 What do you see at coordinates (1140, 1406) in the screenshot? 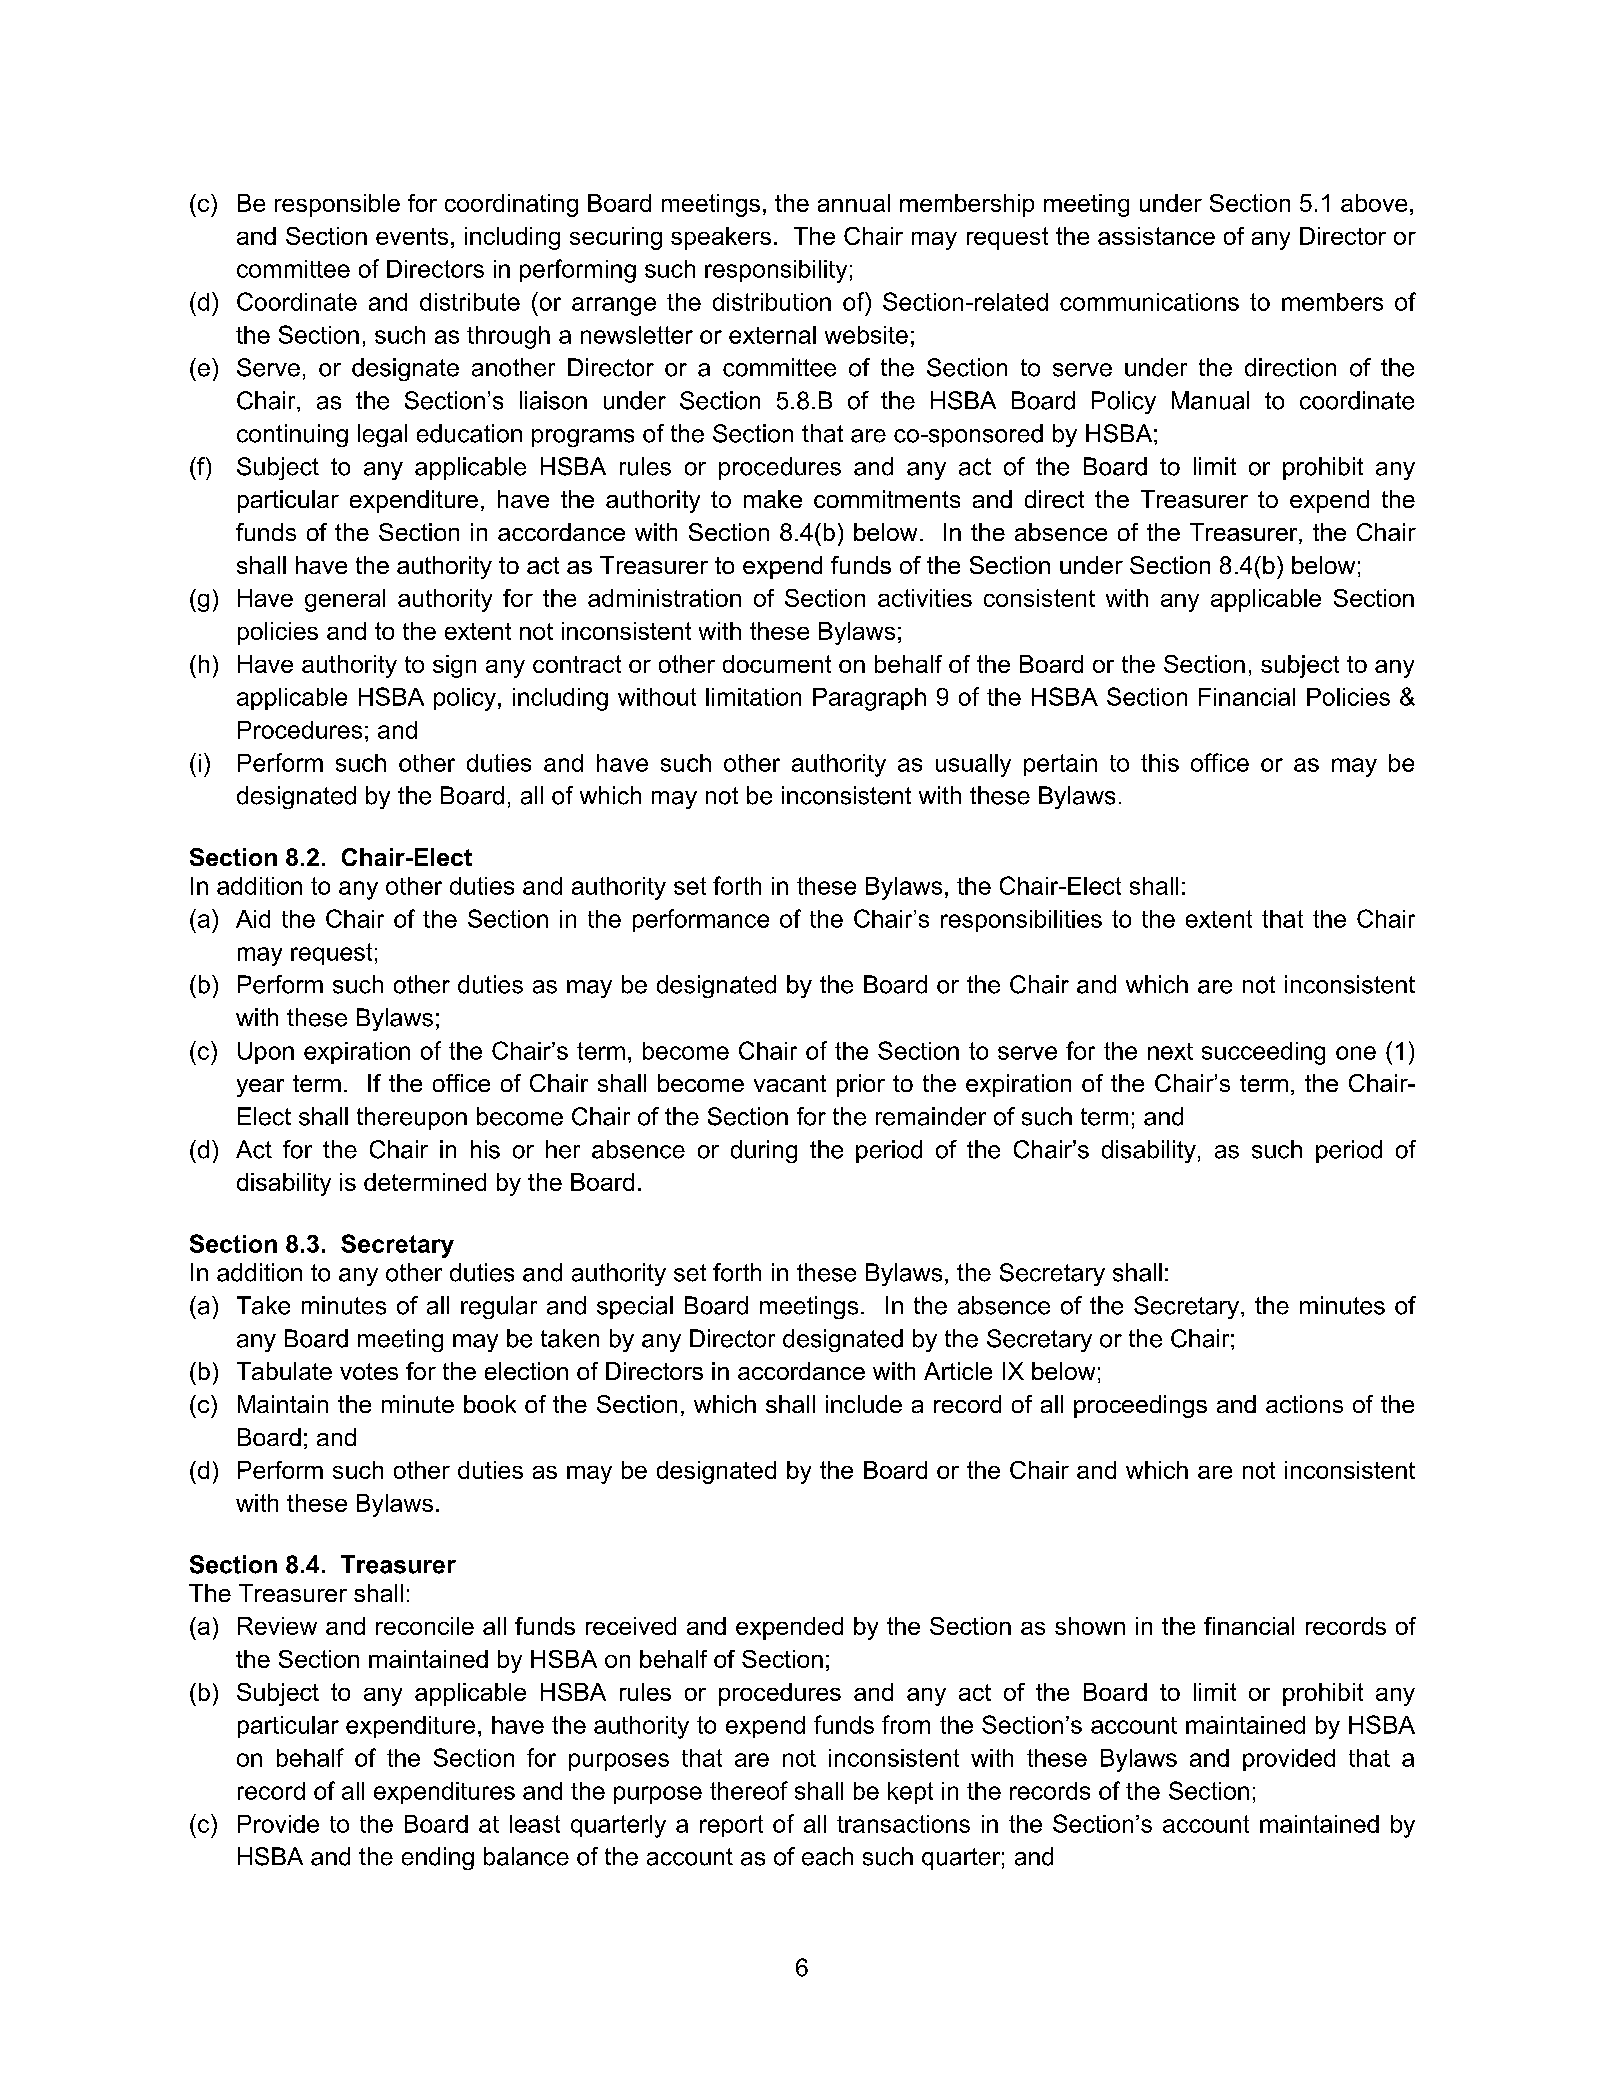
I see `proceedings` at bounding box center [1140, 1406].
